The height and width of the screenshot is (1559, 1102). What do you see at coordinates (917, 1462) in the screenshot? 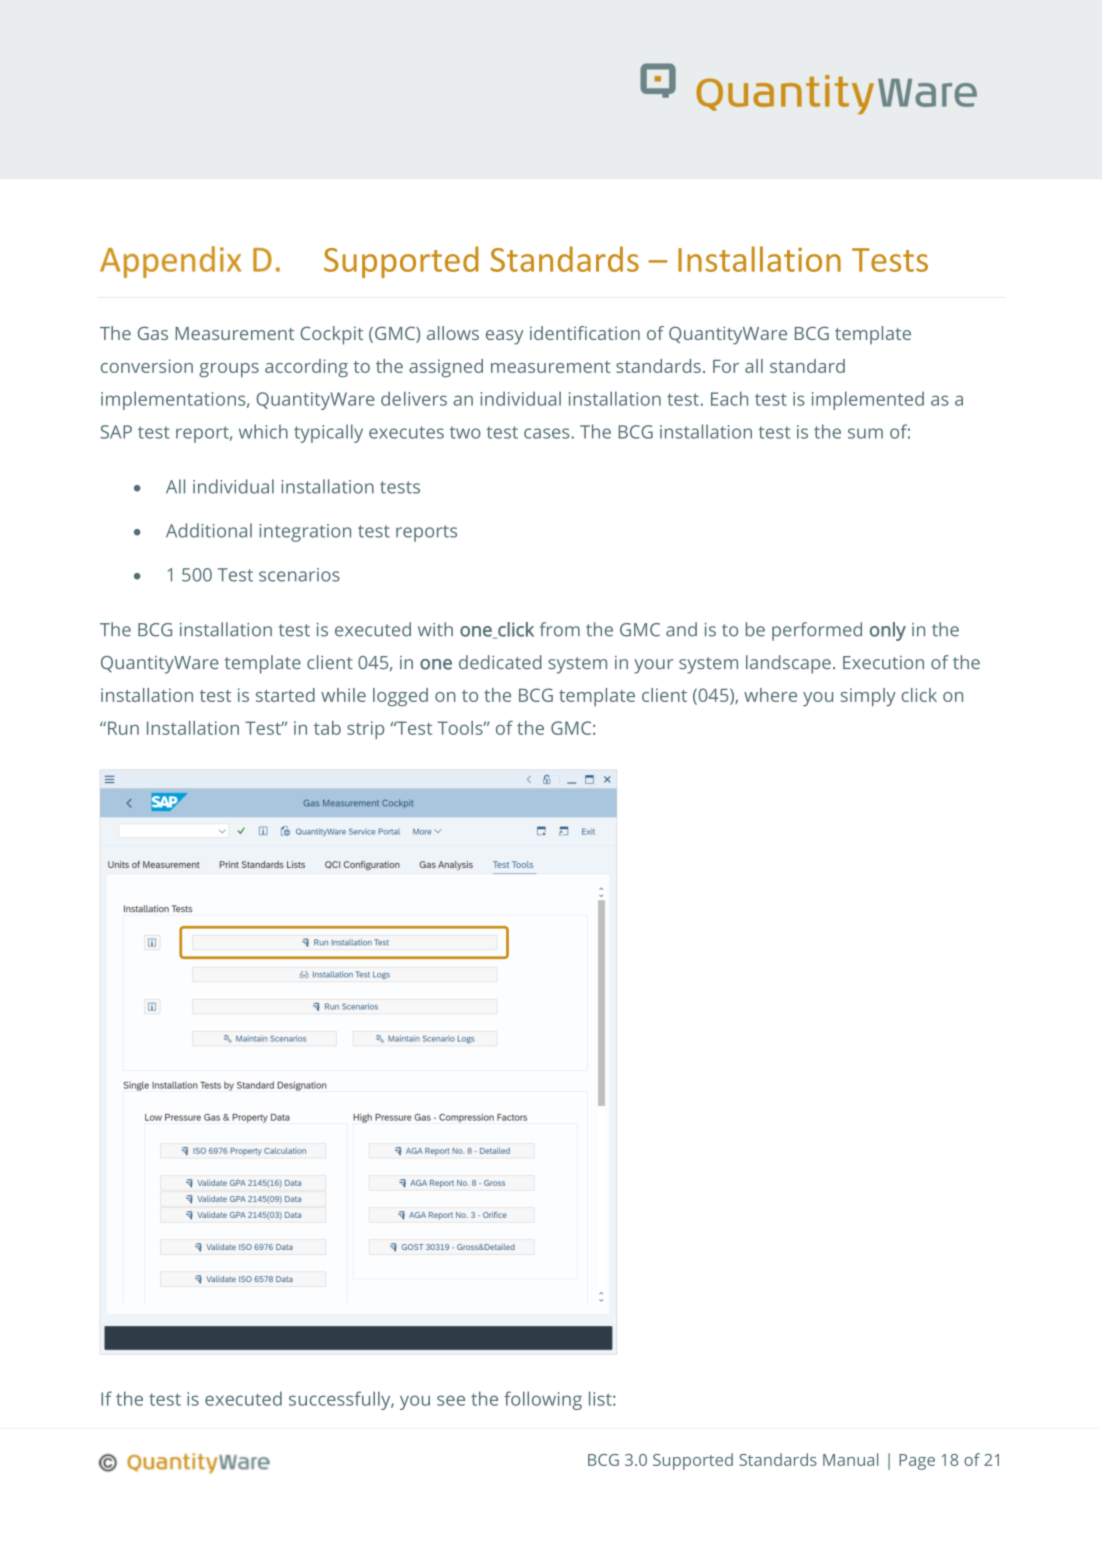
I see `Page` at bounding box center [917, 1462].
